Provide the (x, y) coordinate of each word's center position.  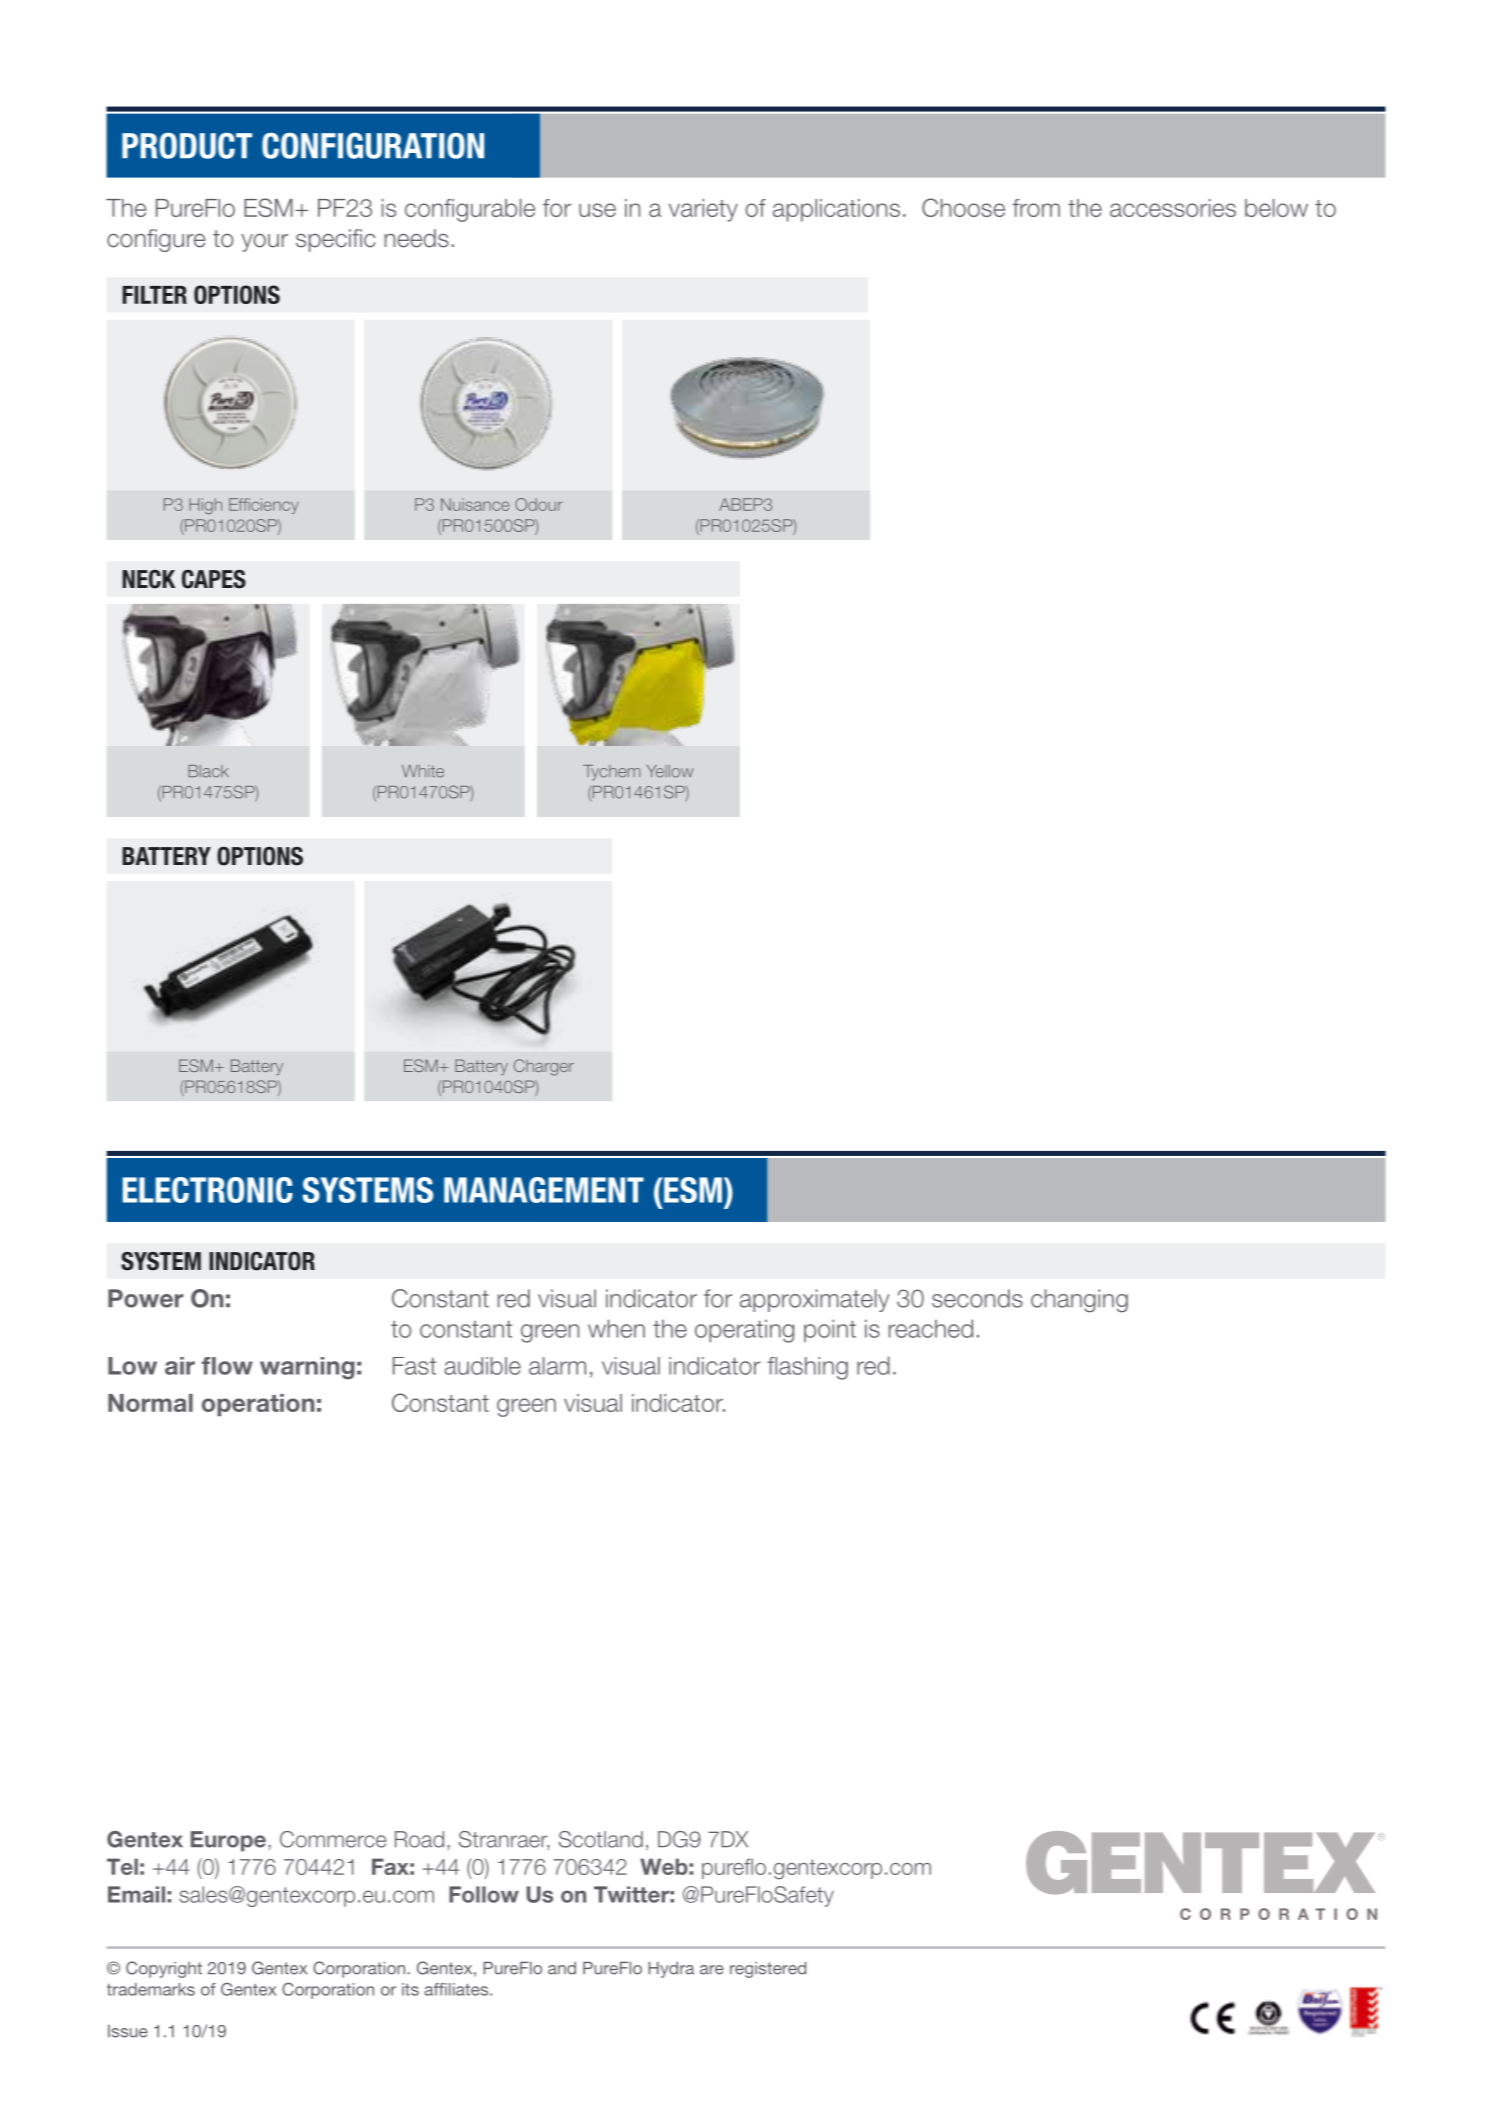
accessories (1173, 208)
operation (258, 1405)
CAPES (214, 579)
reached (931, 1328)
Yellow (669, 771)
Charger (544, 1067)
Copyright (164, 1969)
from (1036, 208)
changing (1079, 1301)
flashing (807, 1368)
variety (703, 210)
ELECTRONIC (208, 1190)
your (264, 243)
